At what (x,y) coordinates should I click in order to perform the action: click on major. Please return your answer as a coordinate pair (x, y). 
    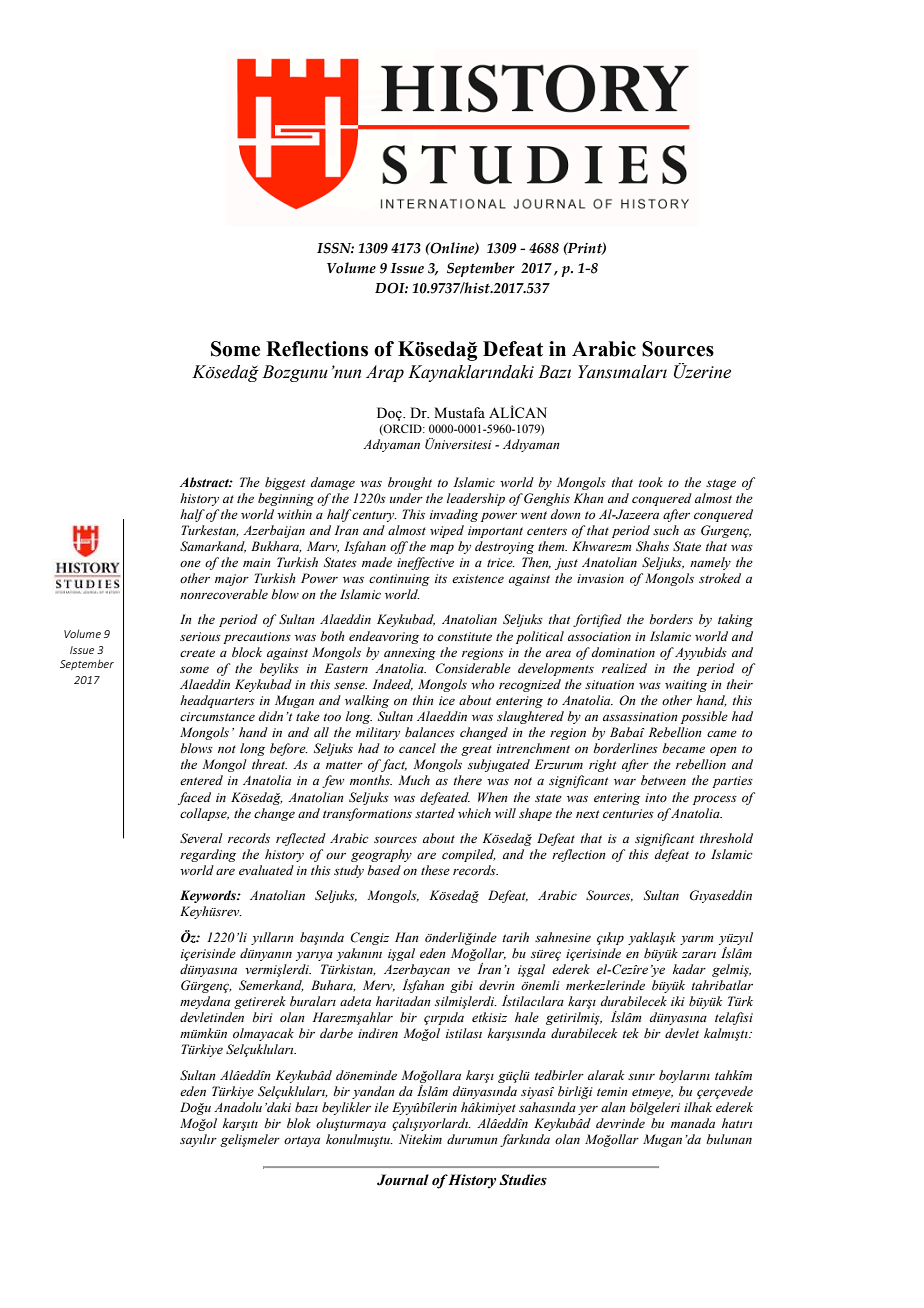
    Looking at the image, I should click on (232, 580).
